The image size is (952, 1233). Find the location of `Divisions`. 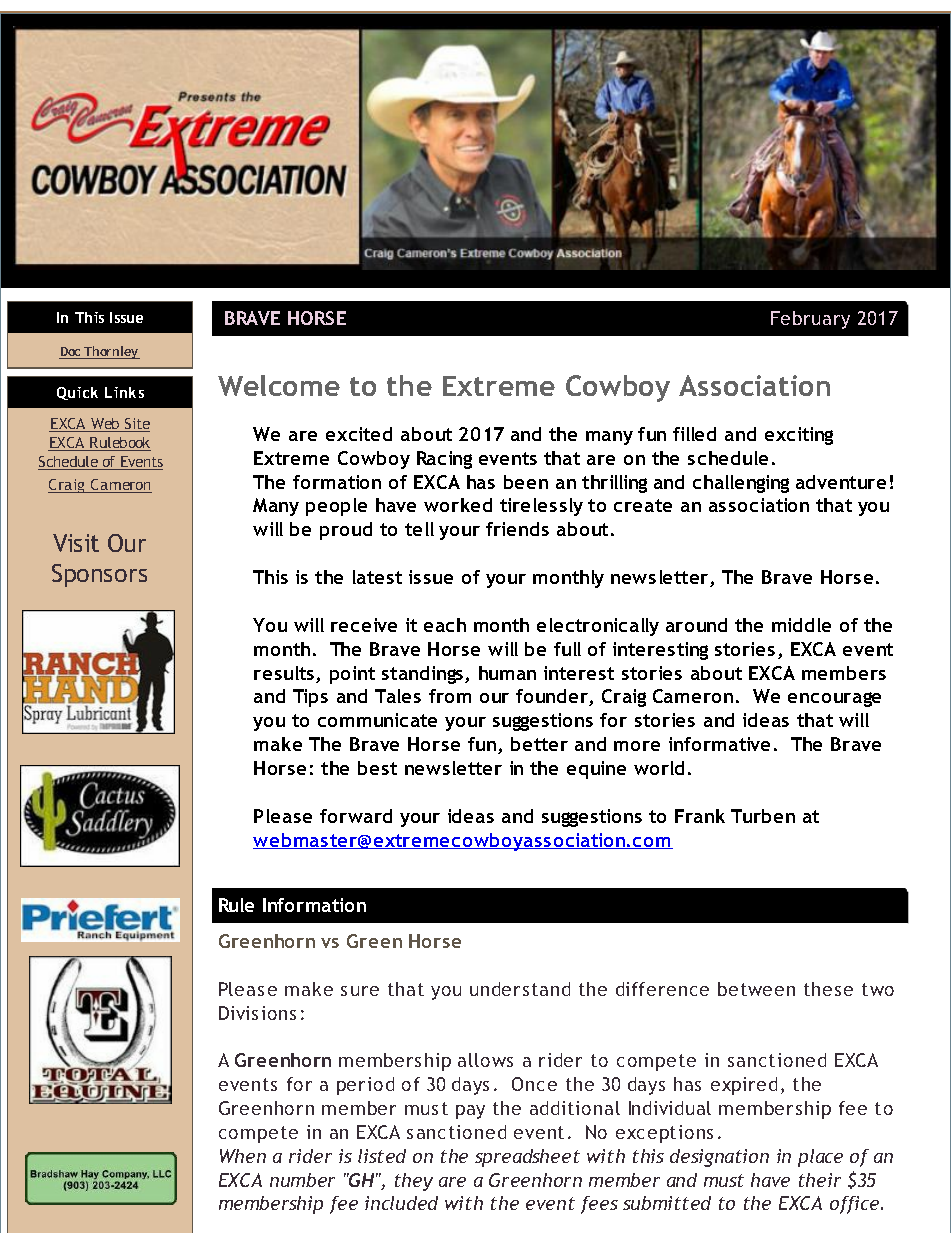

Divisions is located at coordinates (257, 1013).
